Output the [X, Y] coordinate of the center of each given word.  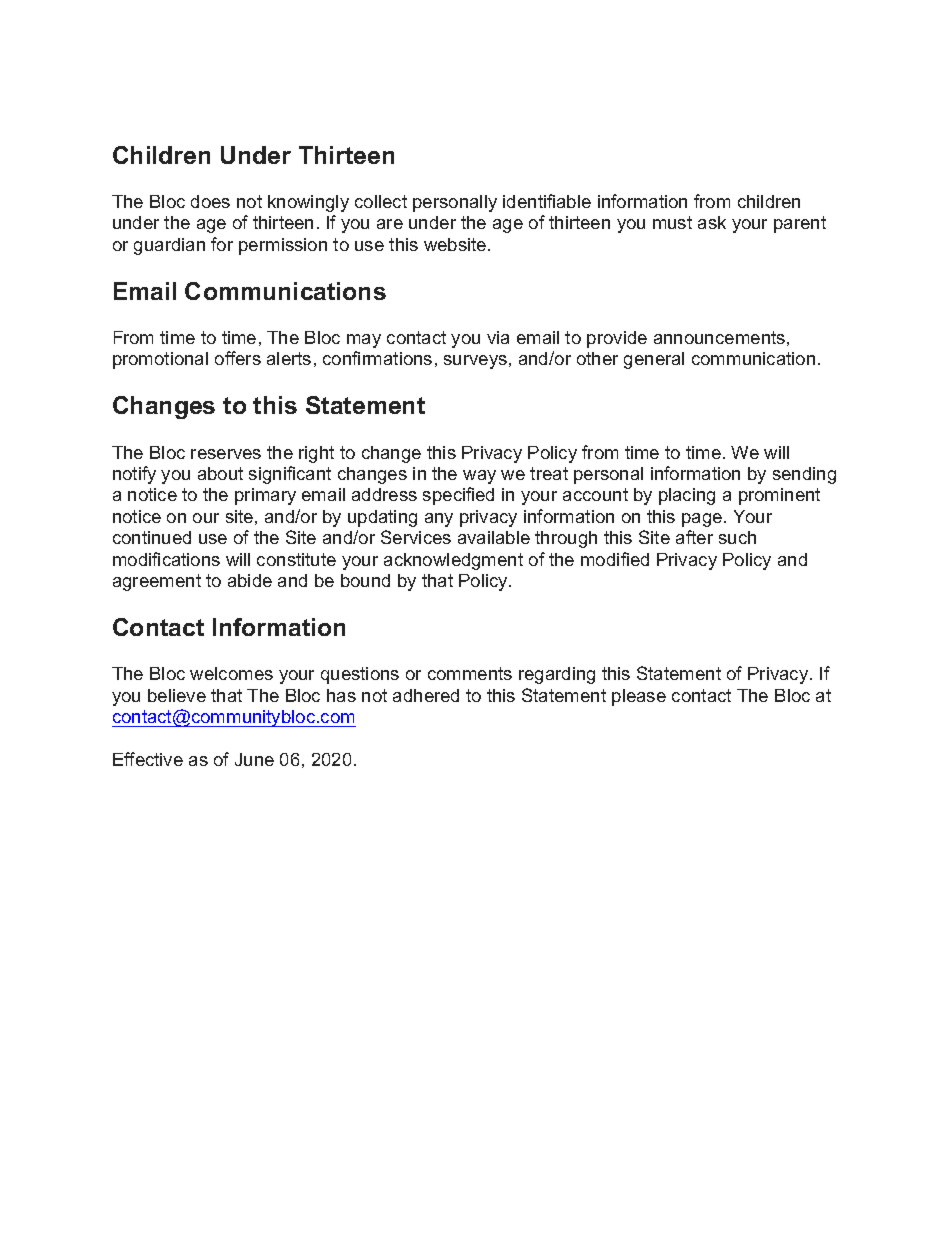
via [498, 337]
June [254, 759]
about [220, 473]
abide [250, 580]
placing [687, 496]
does [210, 201]
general [654, 360]
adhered [426, 695]
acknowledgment [453, 561]
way [479, 477]
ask [712, 222]
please [639, 697]
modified [615, 559]
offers [238, 358]
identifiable [547, 201]
